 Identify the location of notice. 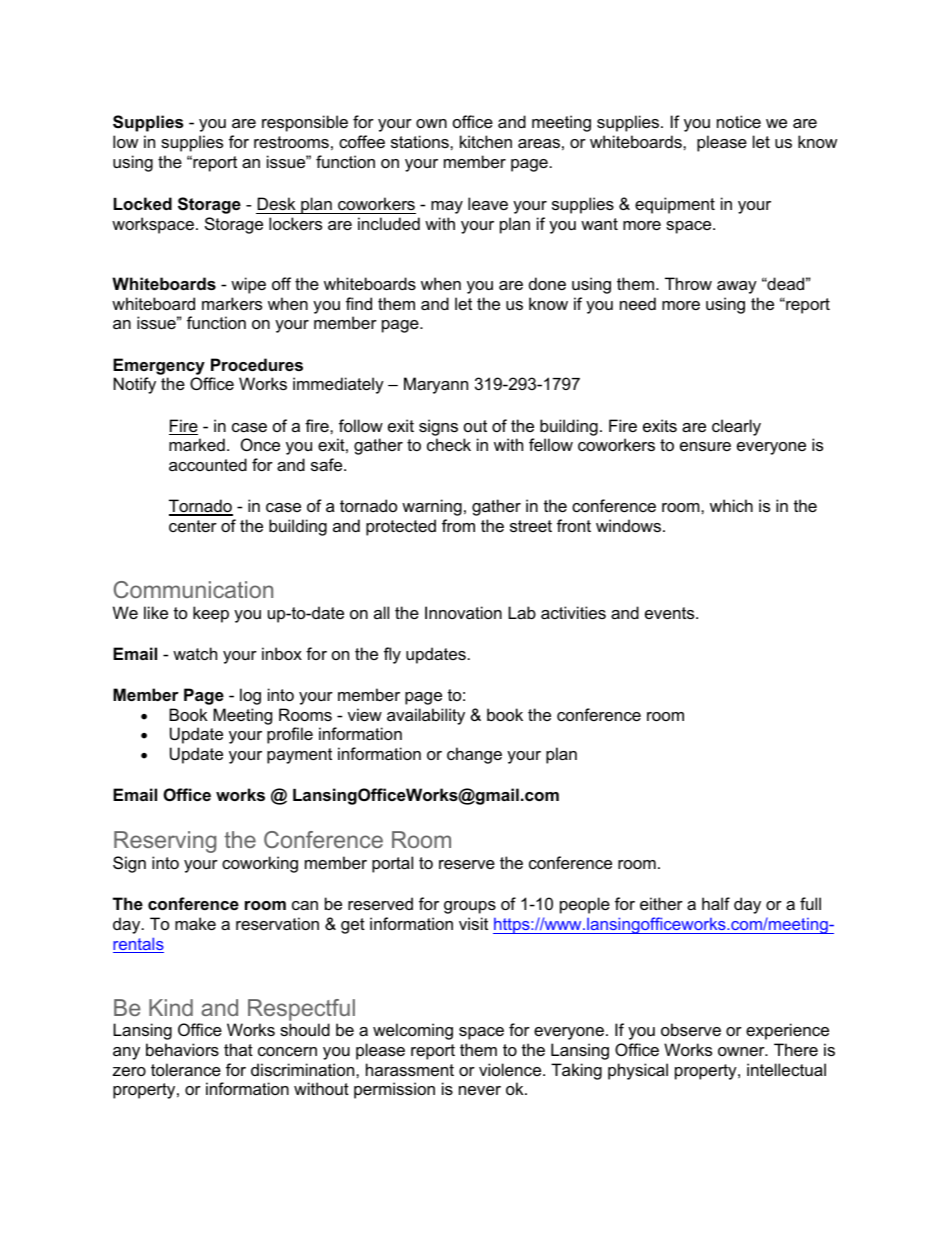
(739, 121).
